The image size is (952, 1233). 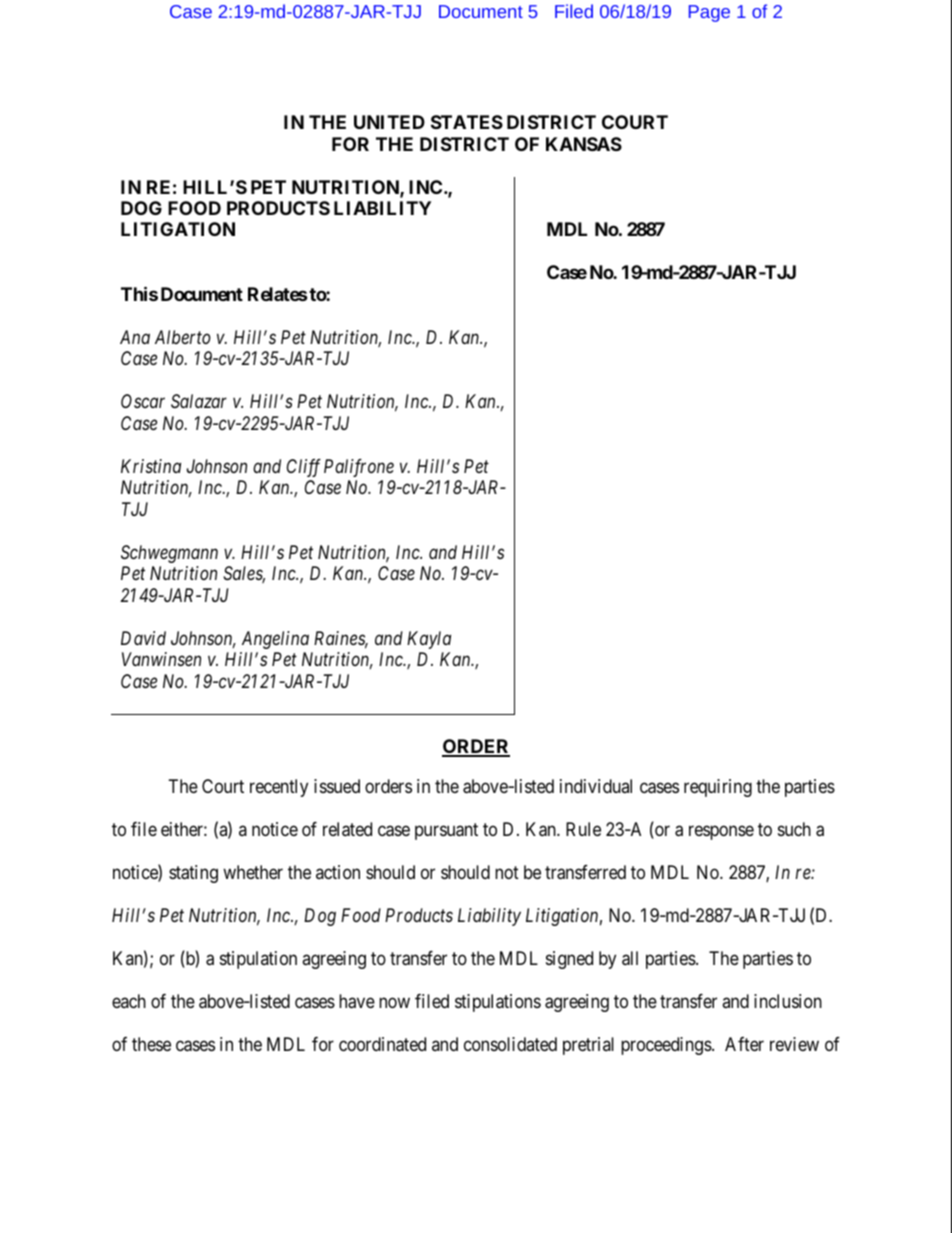 I want to click on STATES, so click(x=467, y=122).
